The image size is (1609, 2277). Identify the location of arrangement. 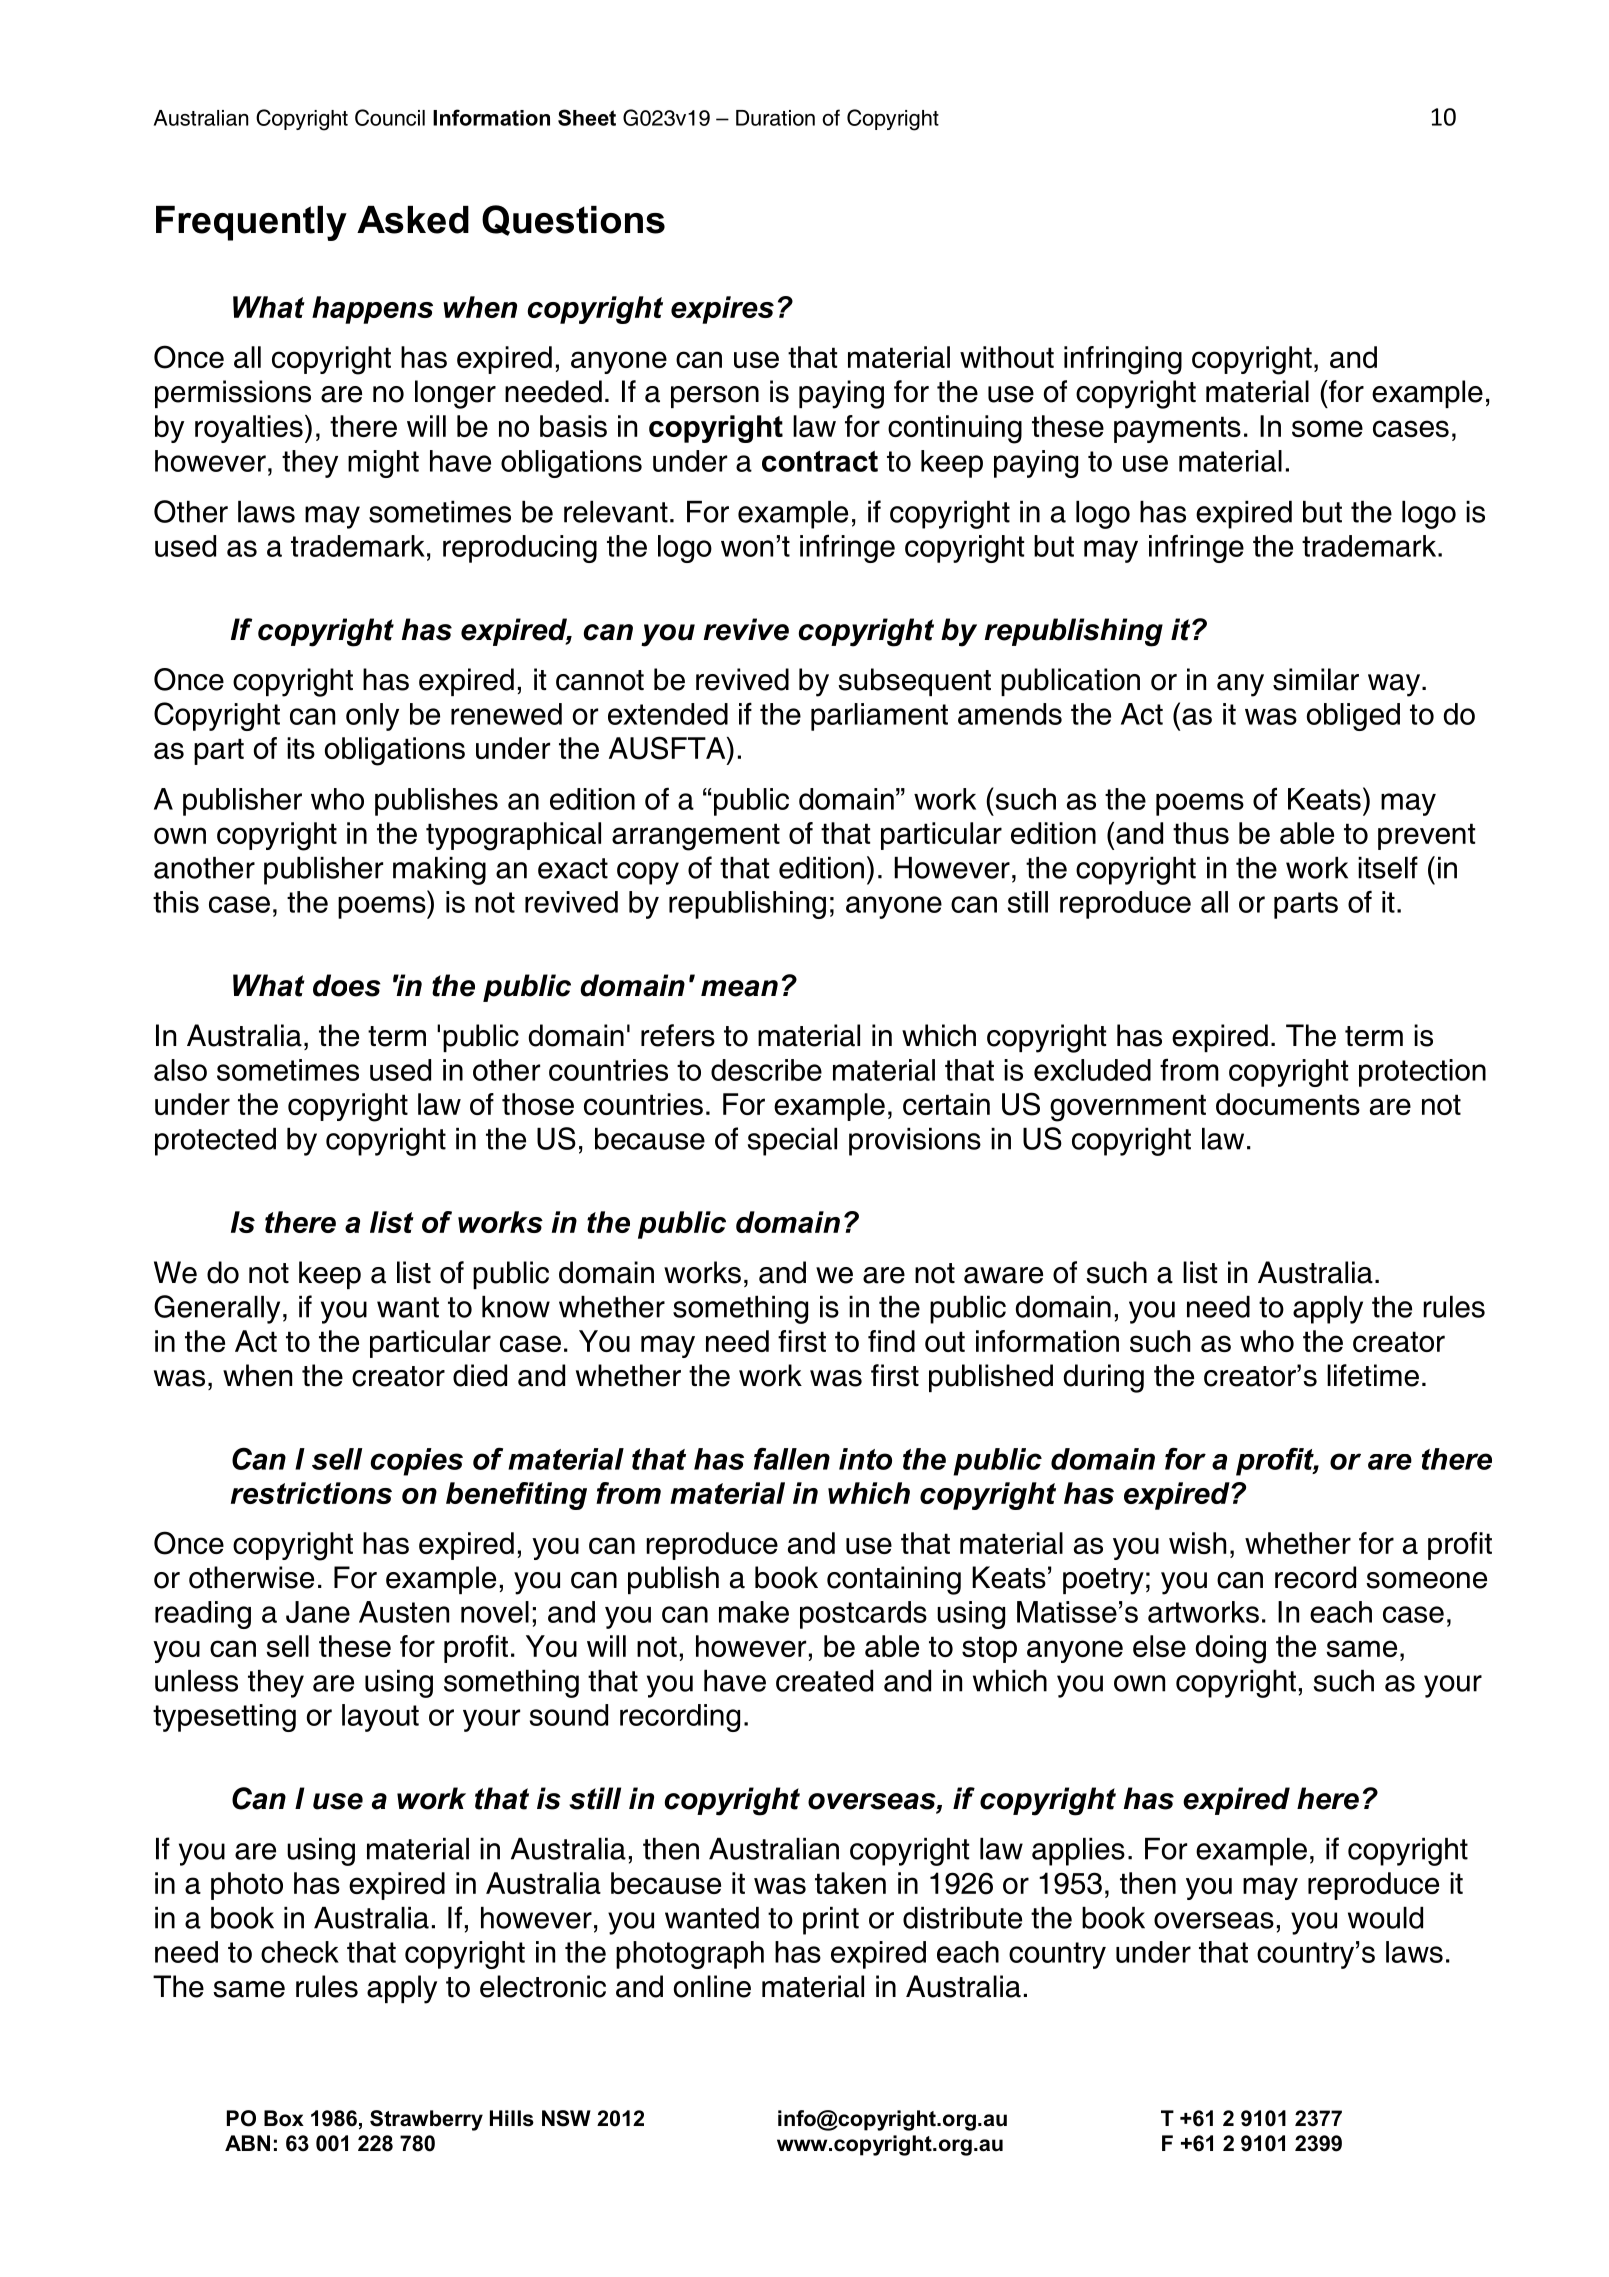
(696, 837).
